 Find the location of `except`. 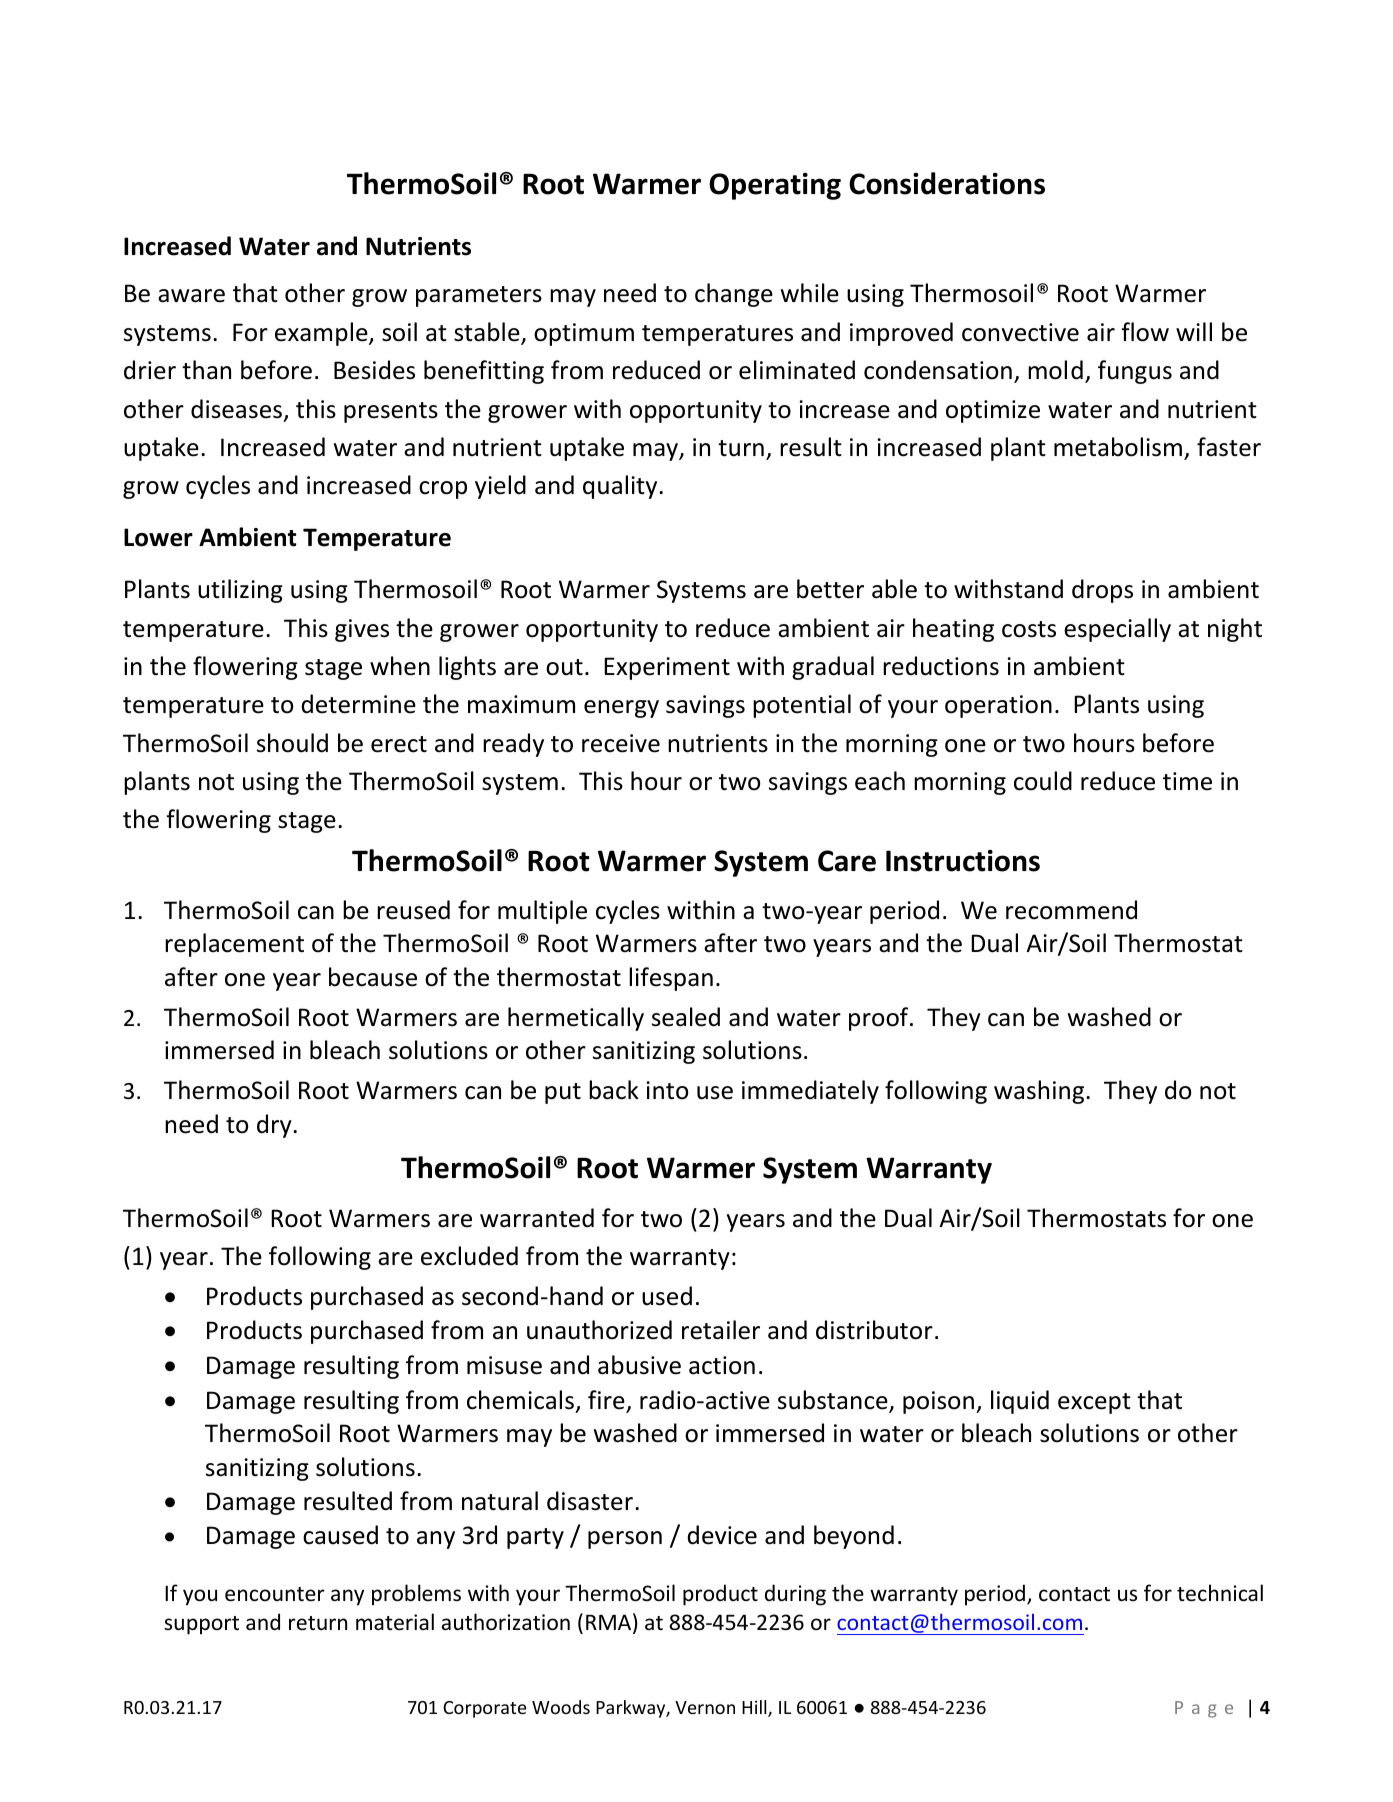

except is located at coordinates (1094, 1403).
